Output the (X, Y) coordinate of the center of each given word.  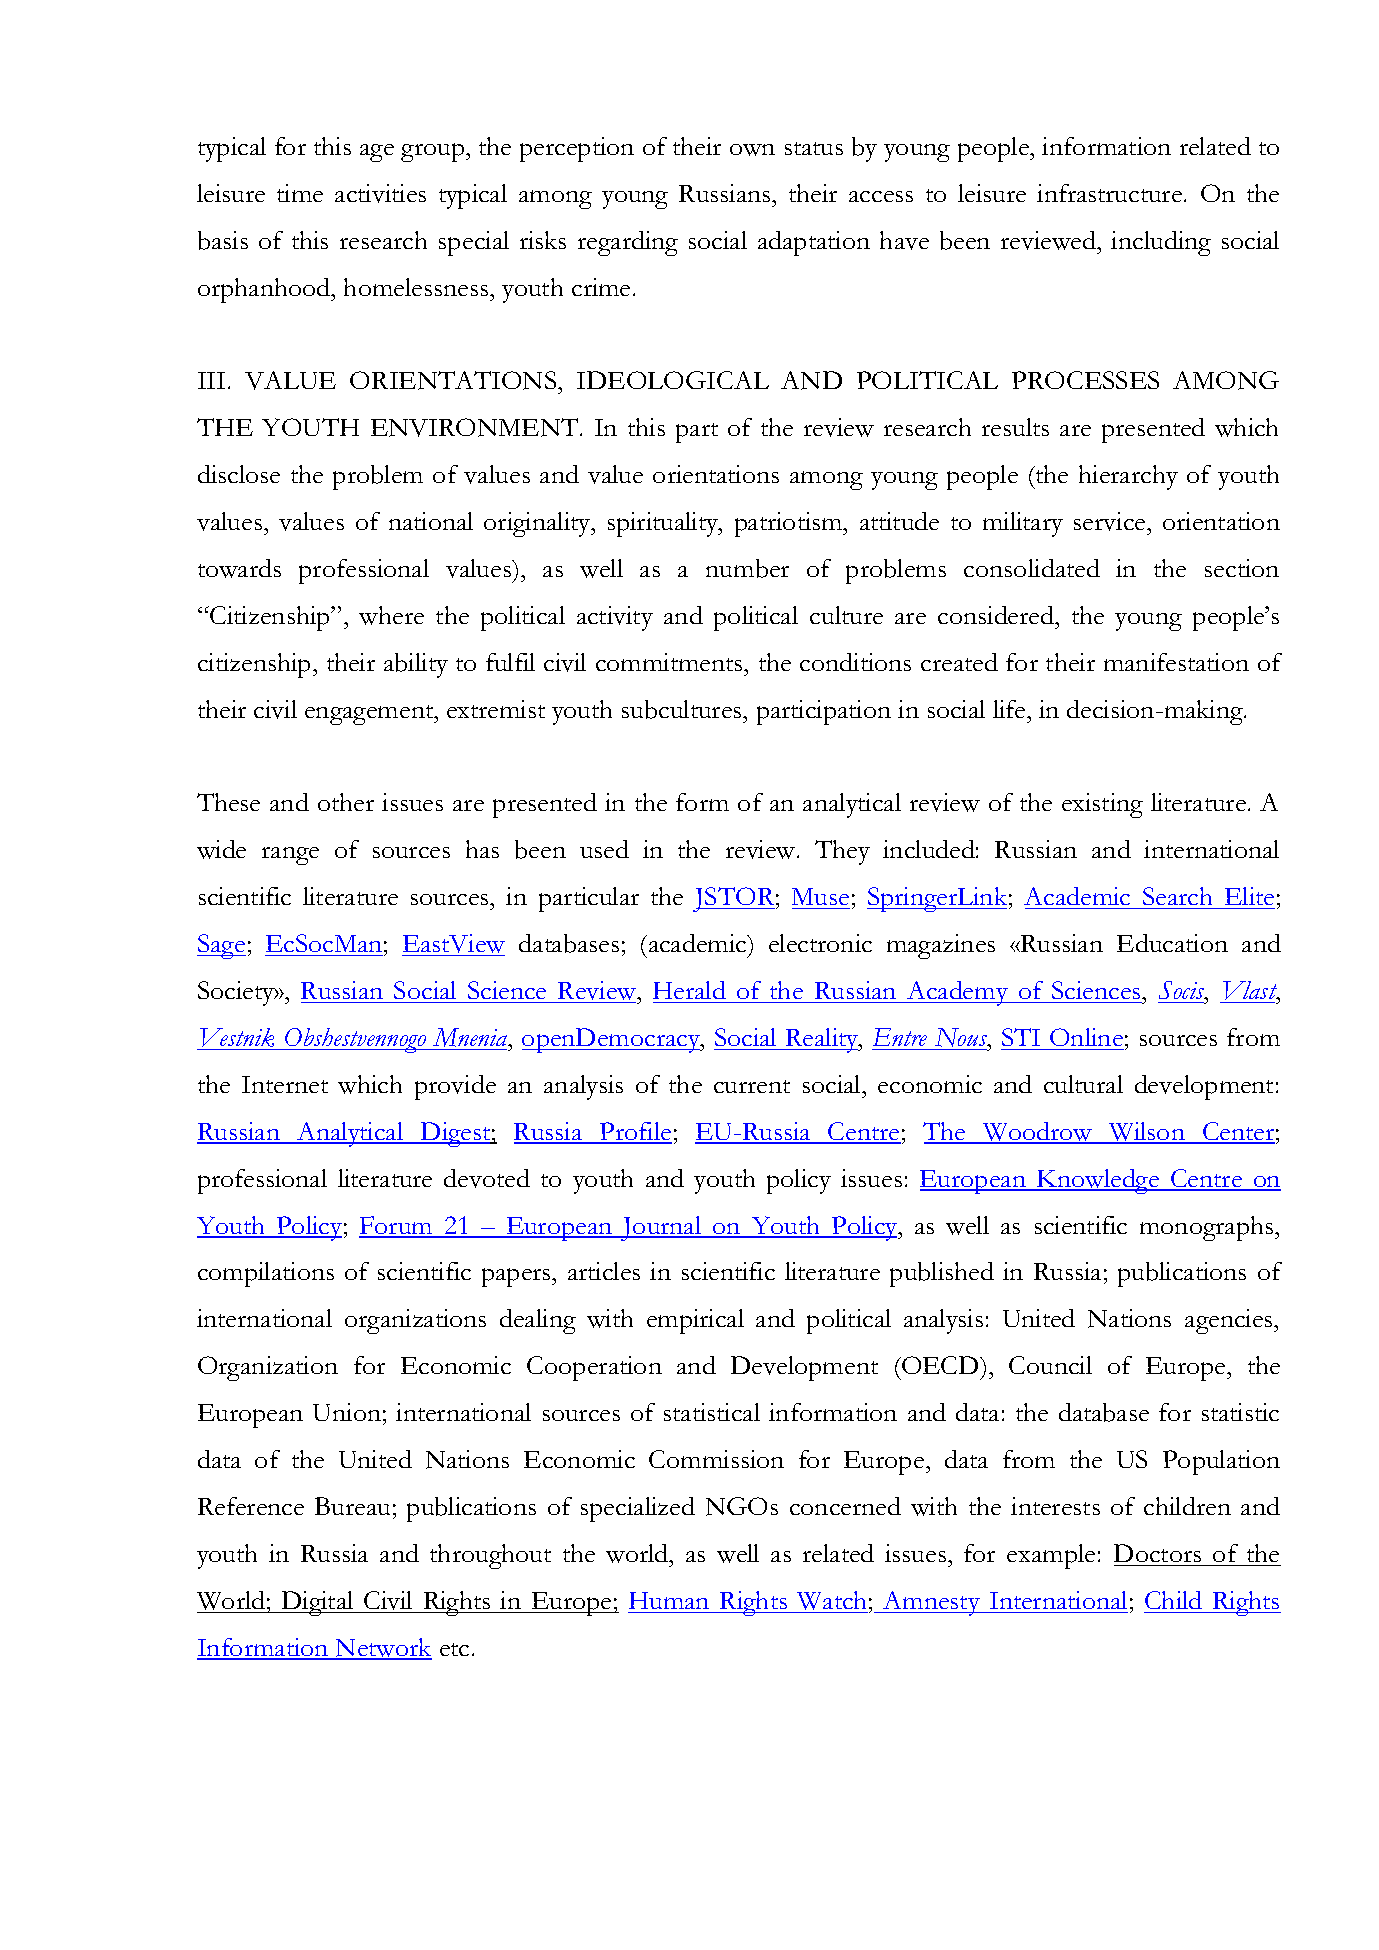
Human (669, 1600)
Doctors (1157, 1553)
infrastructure (1109, 193)
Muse (821, 898)
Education (1172, 943)
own (752, 150)
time (300, 193)
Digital (317, 1603)
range (290, 856)
